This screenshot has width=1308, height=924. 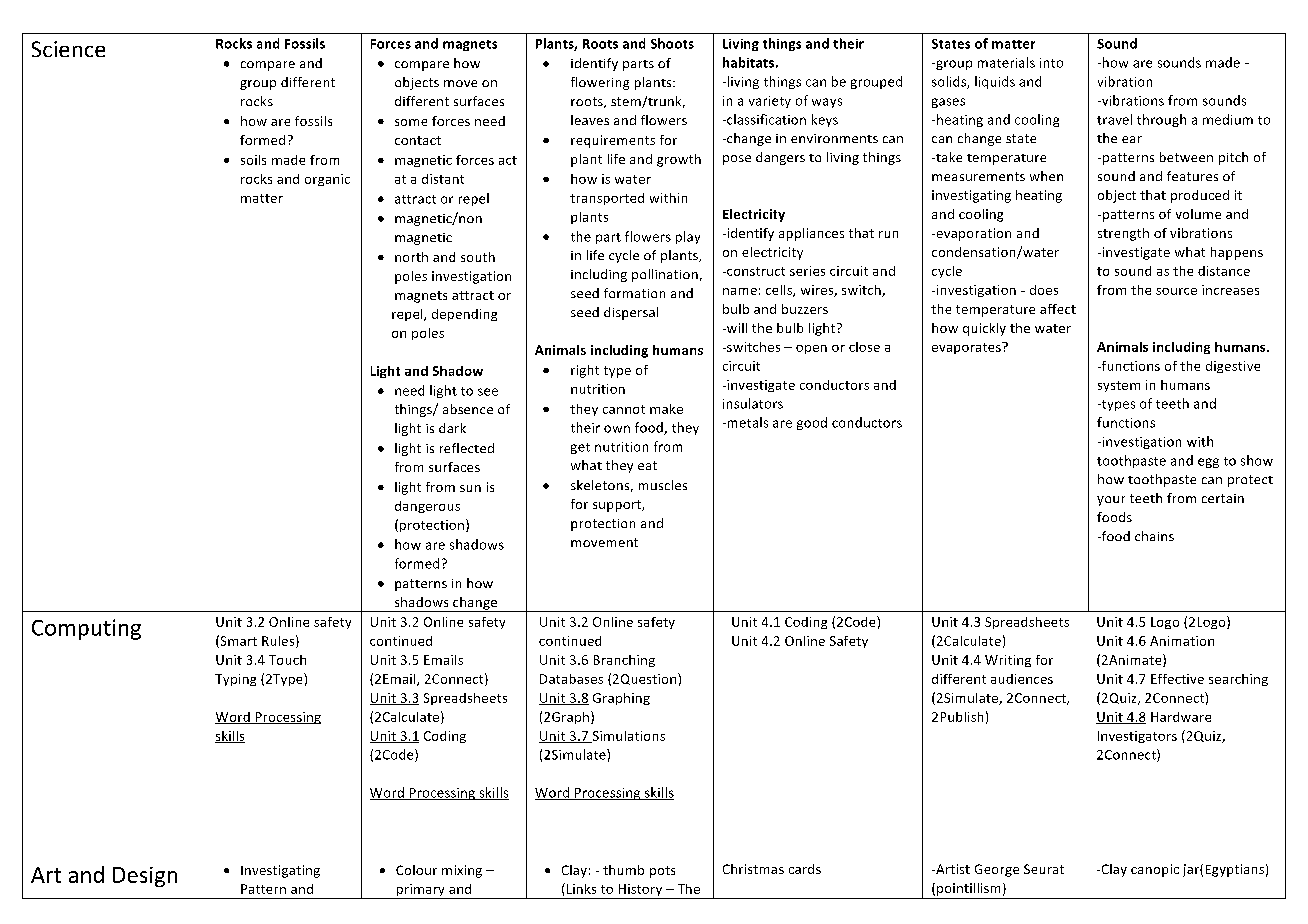 What do you see at coordinates (427, 507) in the screenshot?
I see `dangerous` at bounding box center [427, 507].
